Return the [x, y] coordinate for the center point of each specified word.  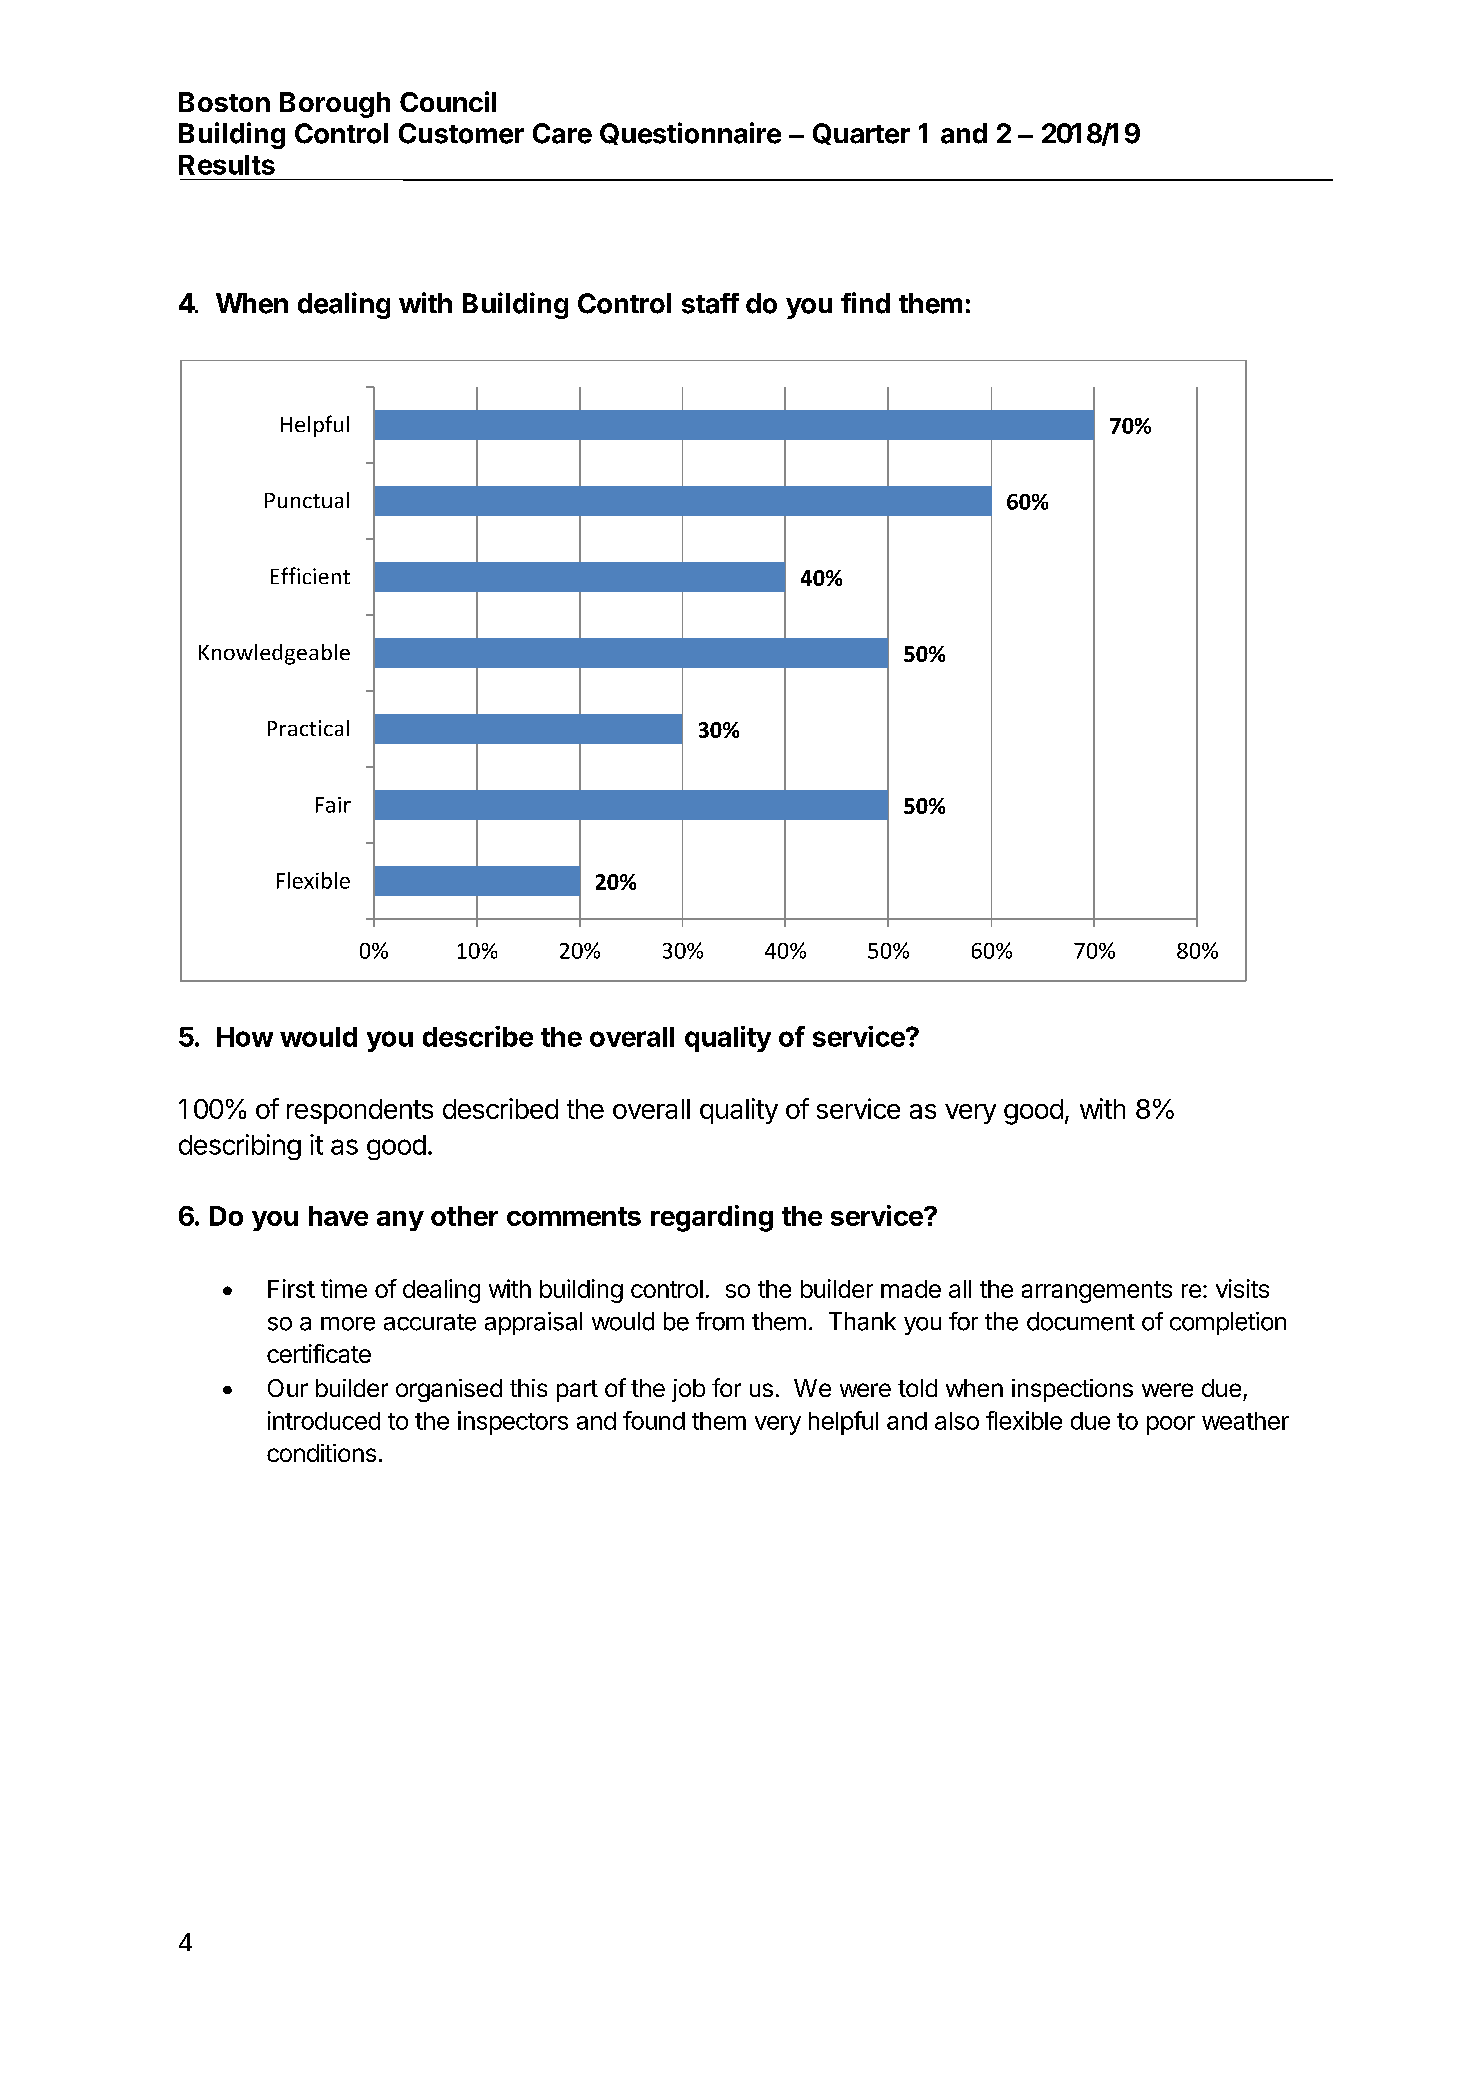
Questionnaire [690, 133]
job [688, 1390]
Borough [335, 105]
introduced [324, 1420]
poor [1171, 1425]
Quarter [861, 134]
